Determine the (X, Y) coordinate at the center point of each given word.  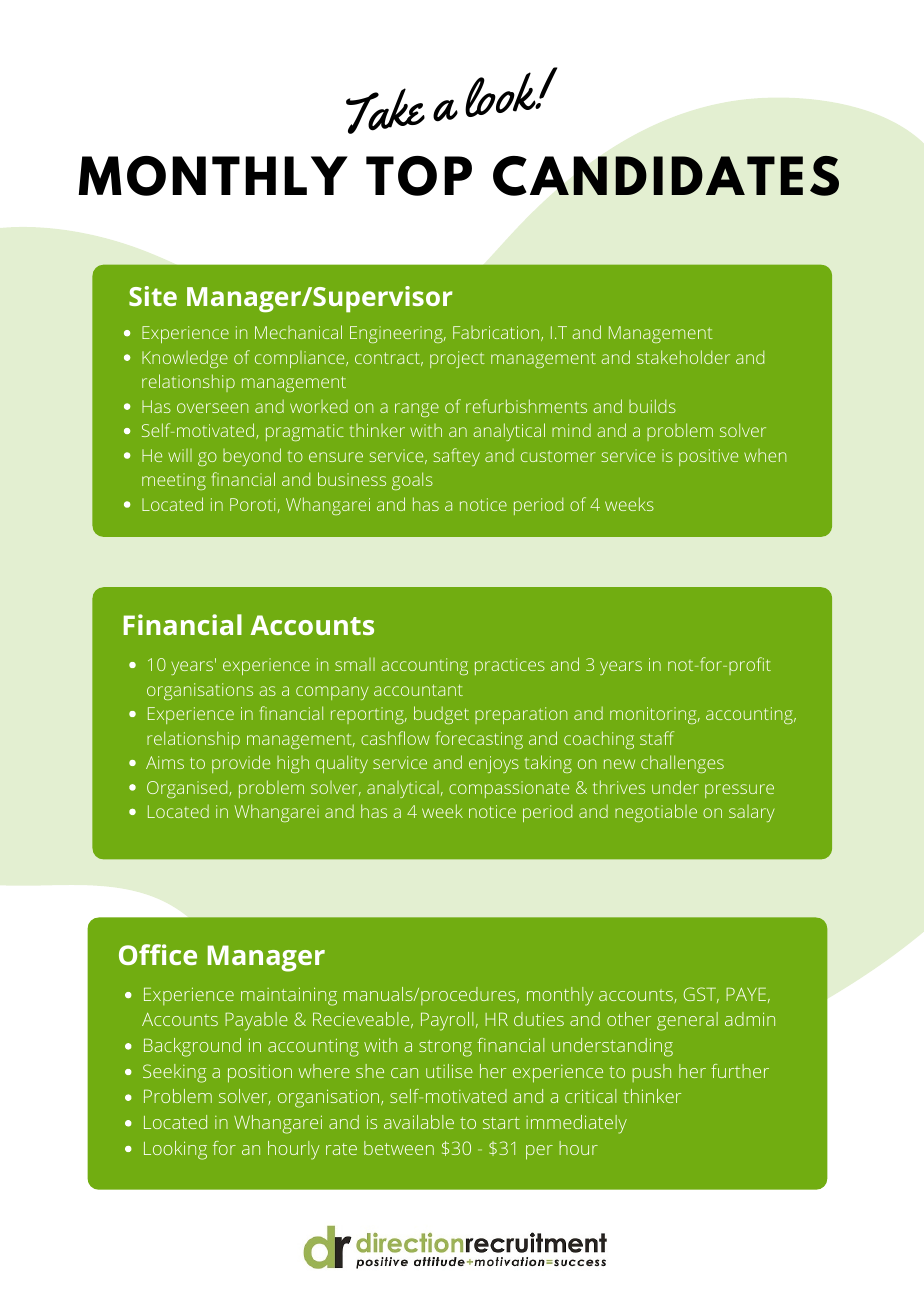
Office (158, 954)
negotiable (656, 813)
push (651, 1073)
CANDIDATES (666, 176)
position (260, 1073)
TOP (419, 176)
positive (708, 457)
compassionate (509, 789)
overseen (212, 408)
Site (153, 296)
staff (657, 738)
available (419, 1122)
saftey (456, 457)
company (332, 693)
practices (510, 666)
